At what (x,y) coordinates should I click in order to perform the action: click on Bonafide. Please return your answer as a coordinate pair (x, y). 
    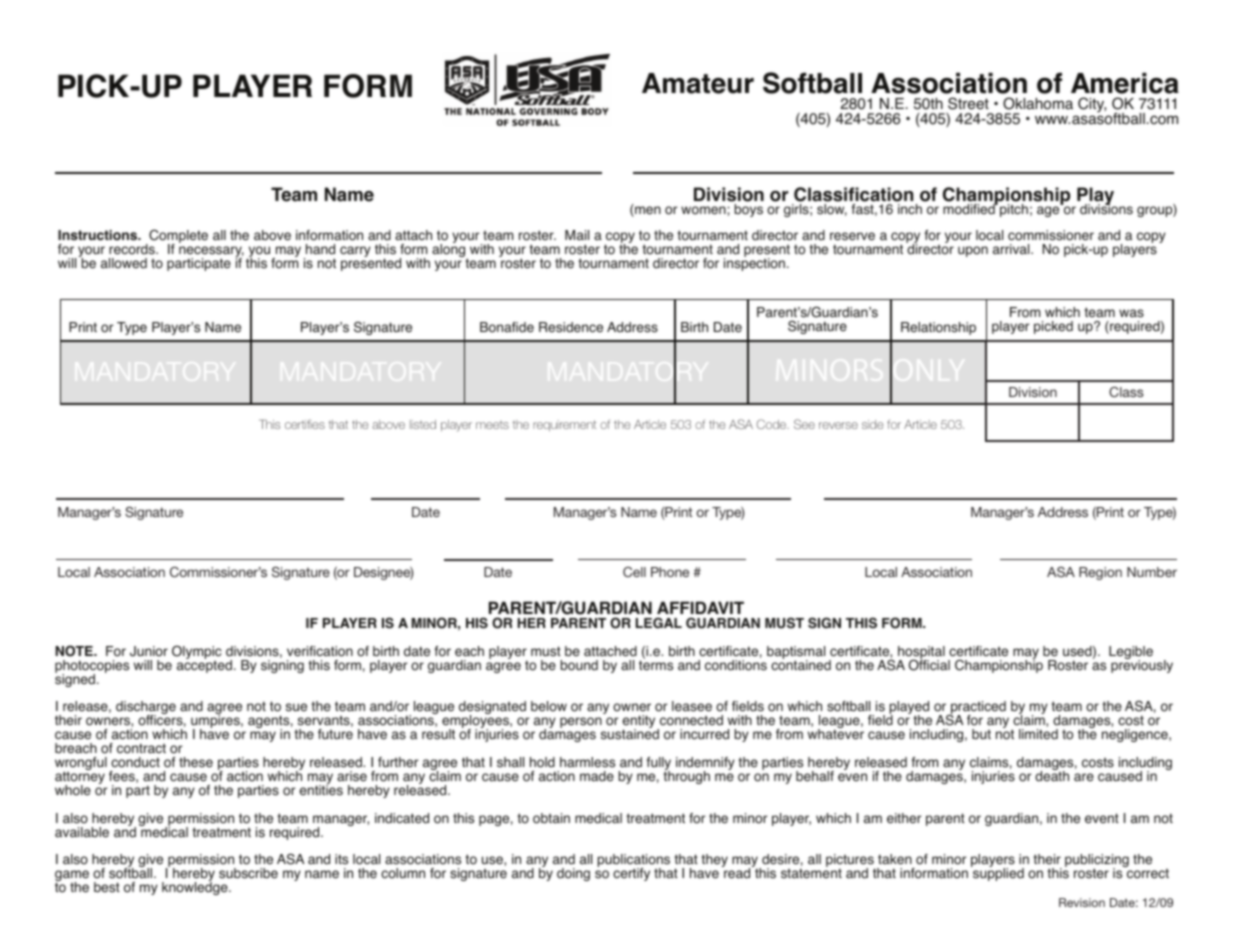
    Looking at the image, I should click on (507, 327).
